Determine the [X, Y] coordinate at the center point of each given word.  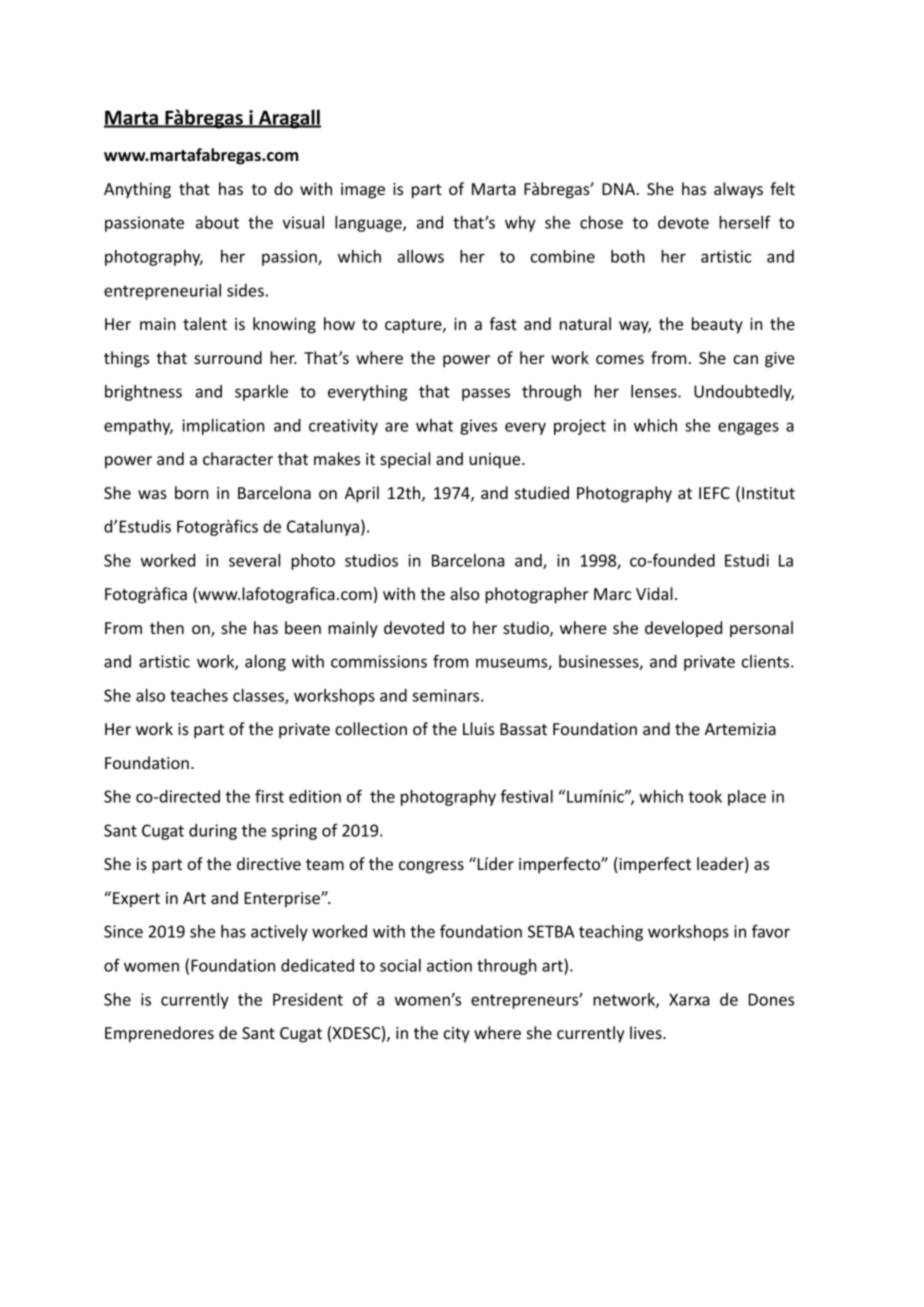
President [308, 999]
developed [683, 629]
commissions [379, 661]
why [520, 224]
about [217, 222]
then [167, 627]
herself [745, 222]
